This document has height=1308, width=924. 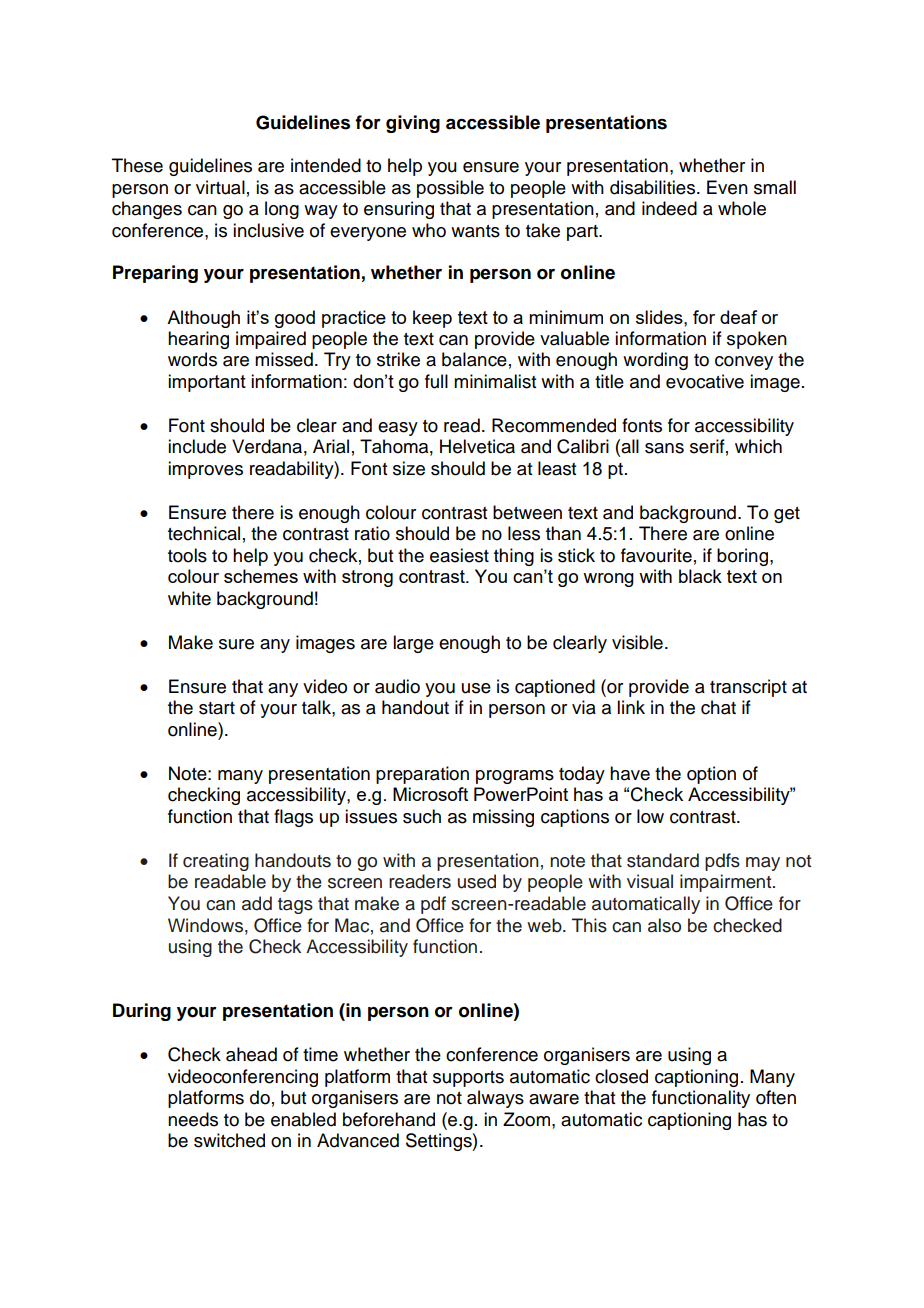 What do you see at coordinates (220, 187) in the document?
I see `virtual` at bounding box center [220, 187].
